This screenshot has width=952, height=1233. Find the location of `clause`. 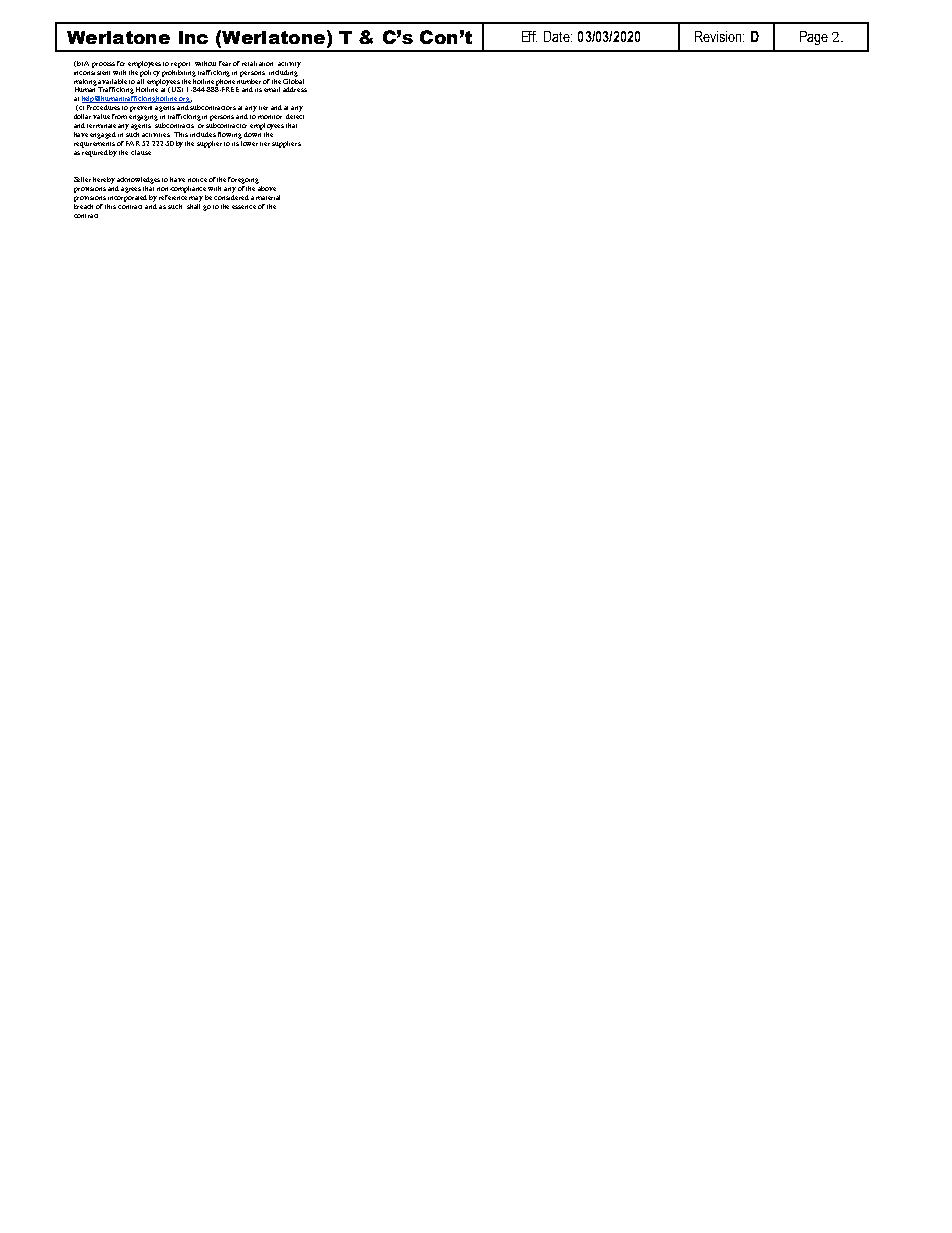

clause is located at coordinates (141, 152).
